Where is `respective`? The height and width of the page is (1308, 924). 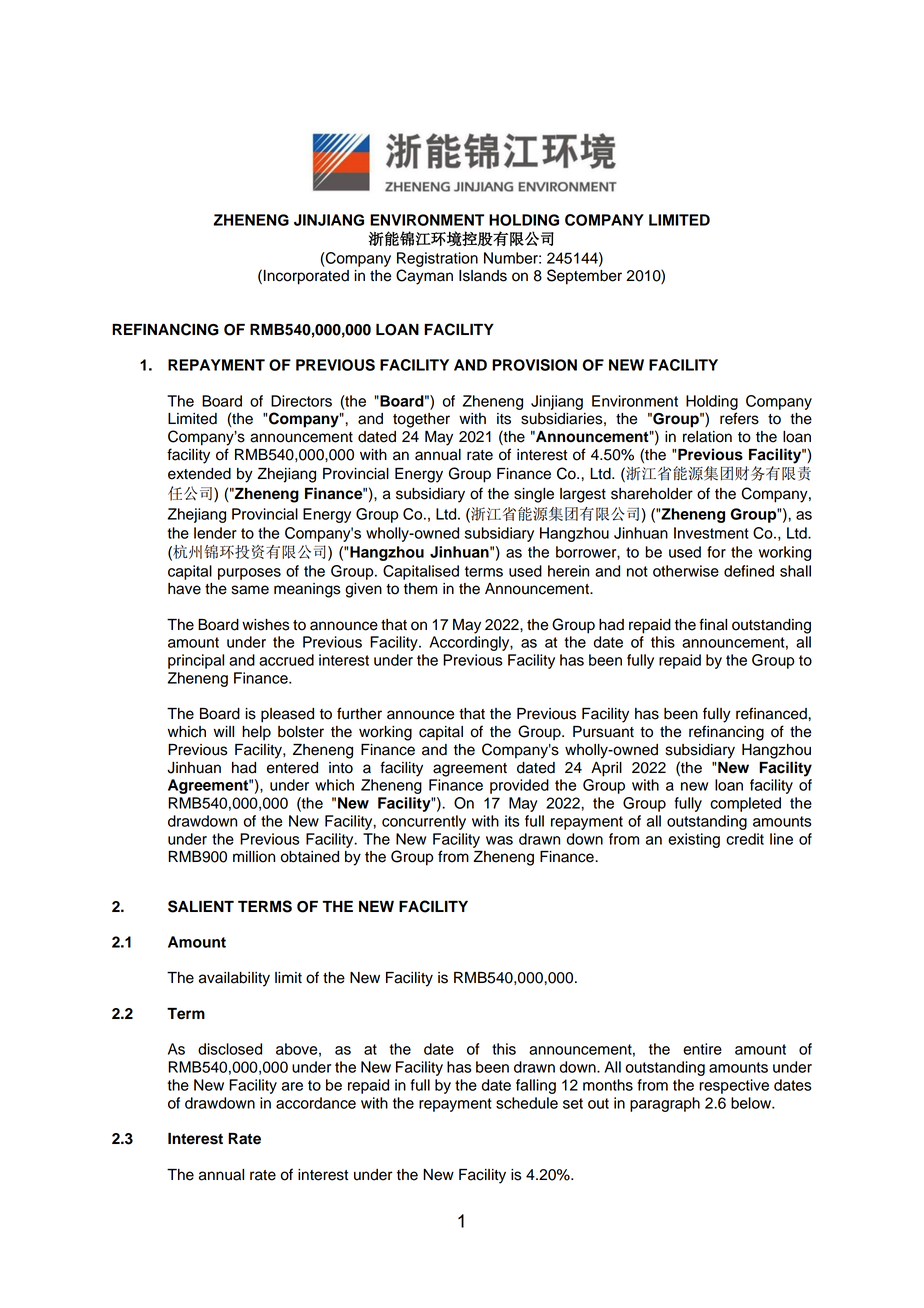
respective is located at coordinates (734, 1086).
